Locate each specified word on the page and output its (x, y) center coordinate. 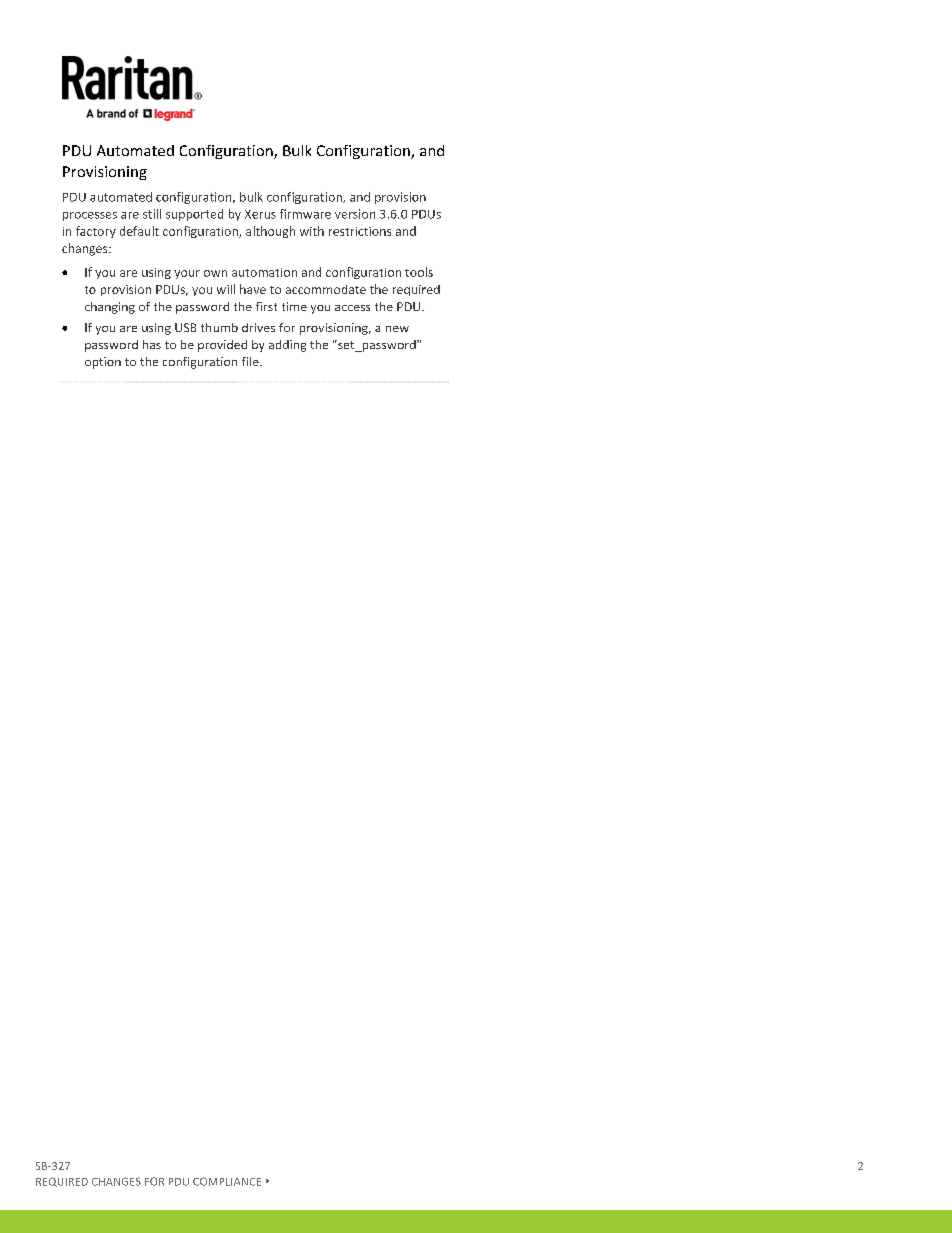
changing (110, 308)
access (352, 308)
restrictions (360, 231)
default (139, 231)
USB (185, 327)
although (270, 232)
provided (222, 346)
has (152, 344)
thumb (219, 327)
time (294, 306)
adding (287, 346)
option (103, 363)
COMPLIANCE (227, 1181)
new (397, 329)
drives (258, 327)
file (251, 361)
